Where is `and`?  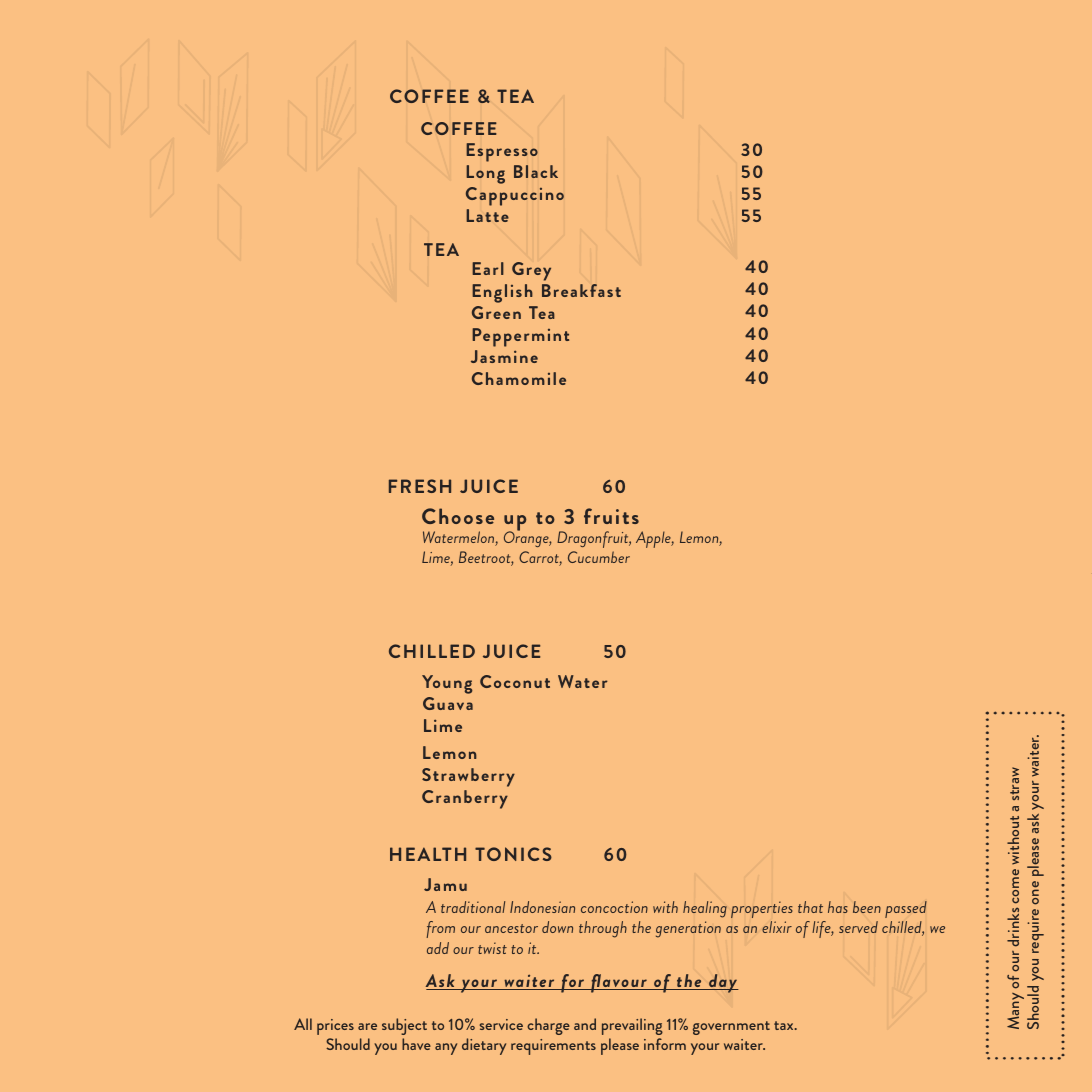 and is located at coordinates (585, 1024).
